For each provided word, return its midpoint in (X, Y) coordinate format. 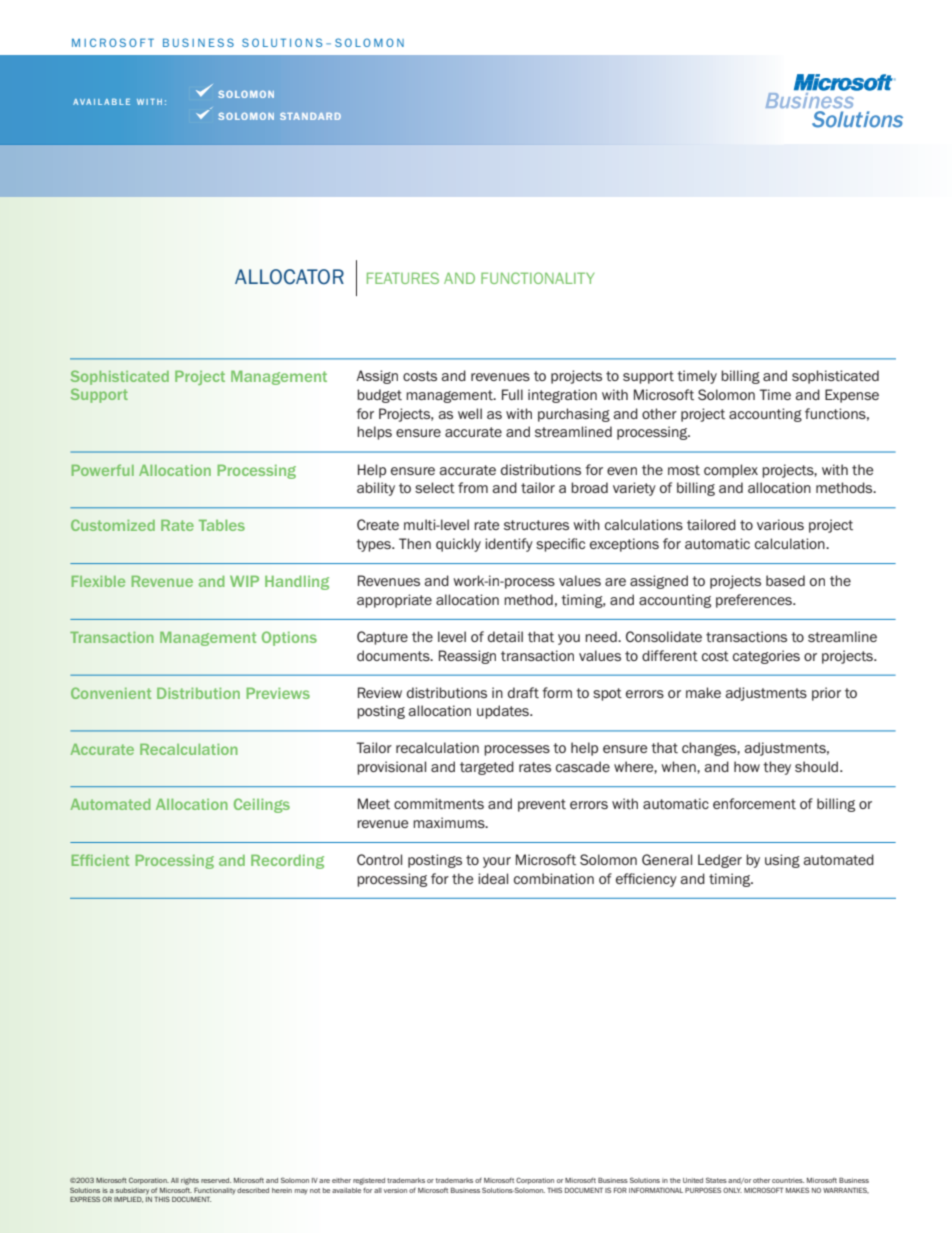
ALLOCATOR (289, 277)
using (782, 861)
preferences (755, 601)
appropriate (394, 601)
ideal (493, 878)
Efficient (100, 860)
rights (190, 1181)
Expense (852, 396)
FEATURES (403, 278)
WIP (244, 581)
